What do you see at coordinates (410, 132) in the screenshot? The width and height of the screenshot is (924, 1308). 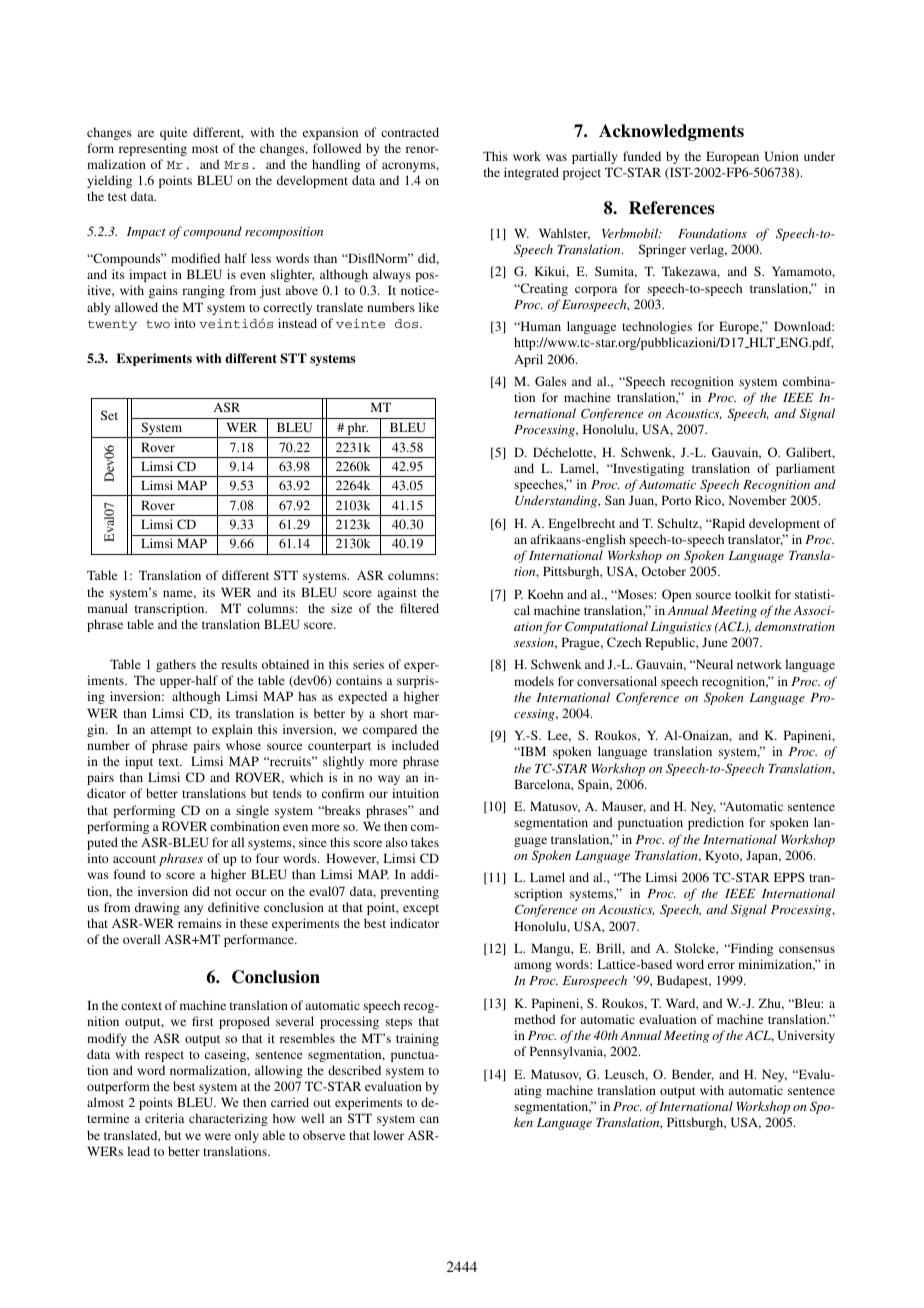 I see `contracted` at bounding box center [410, 132].
